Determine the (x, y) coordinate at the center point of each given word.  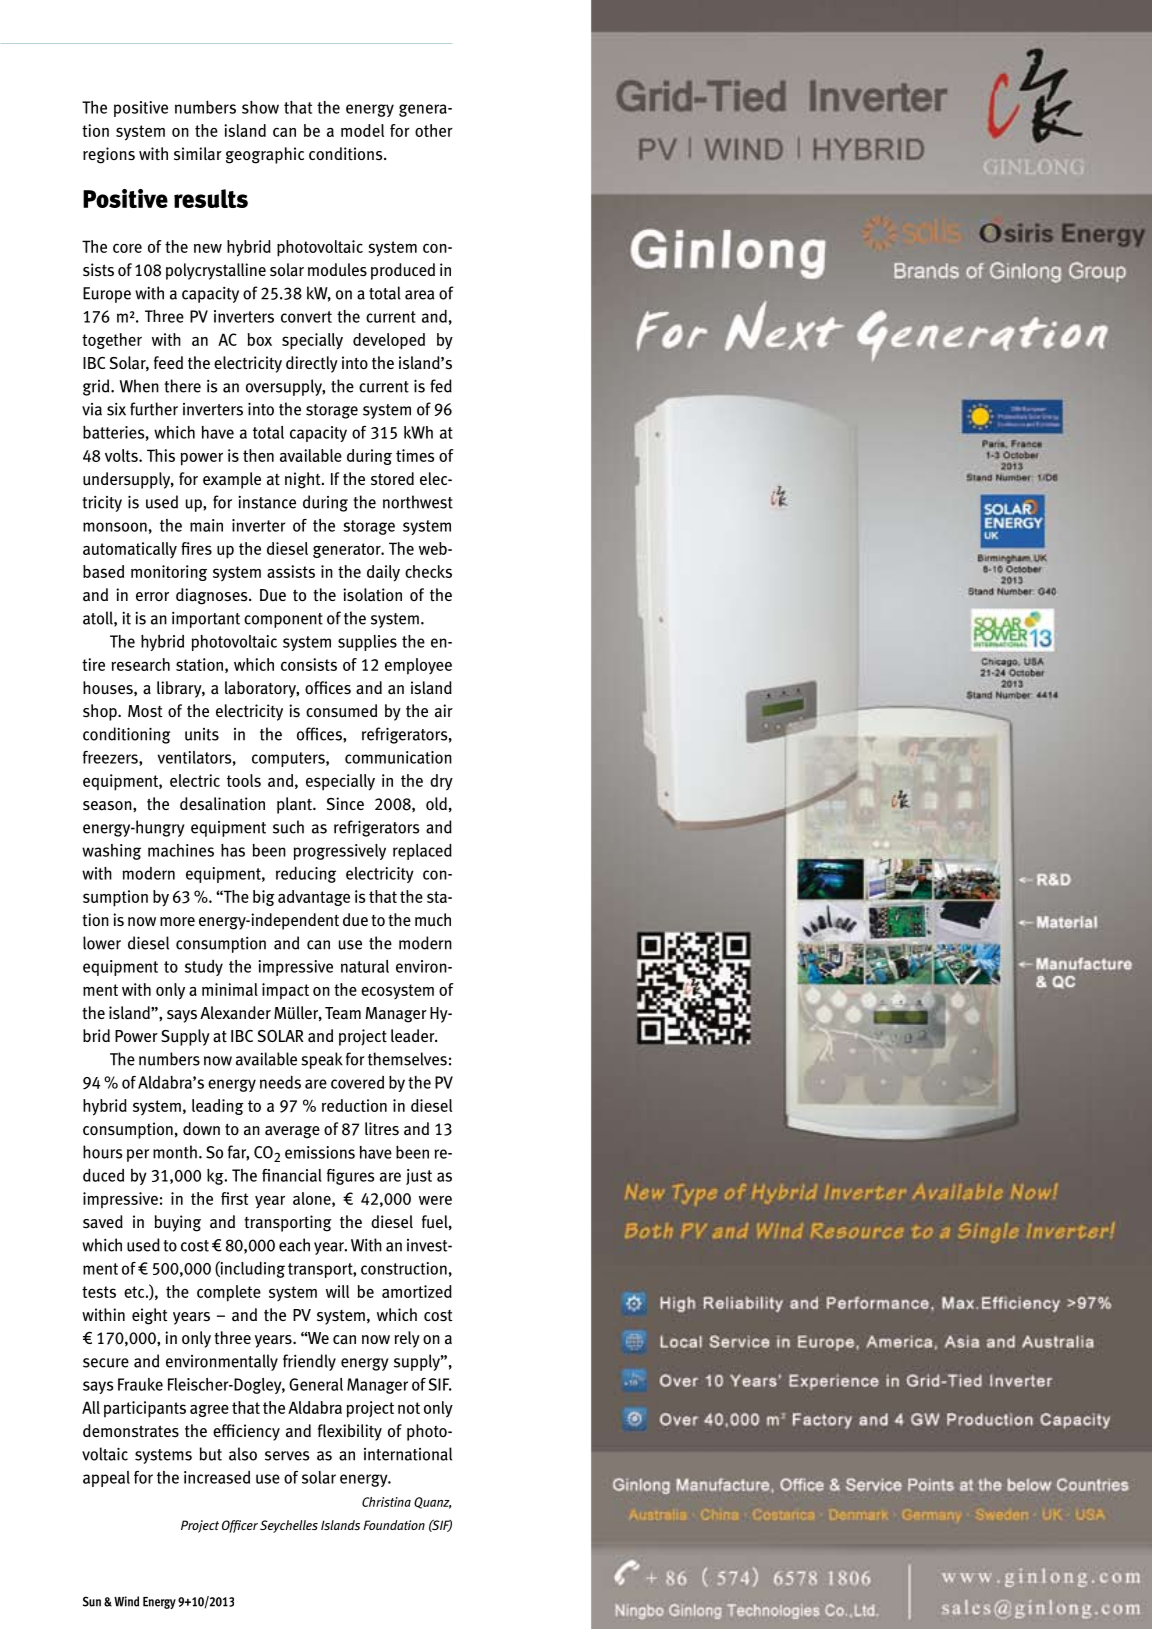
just (419, 1177)
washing (111, 852)
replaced (422, 852)
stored (392, 478)
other (434, 130)
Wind (126, 1601)
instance (267, 502)
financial (292, 1175)
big (264, 898)
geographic (265, 155)
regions (109, 155)
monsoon (115, 527)
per (138, 1155)
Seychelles (289, 1526)
